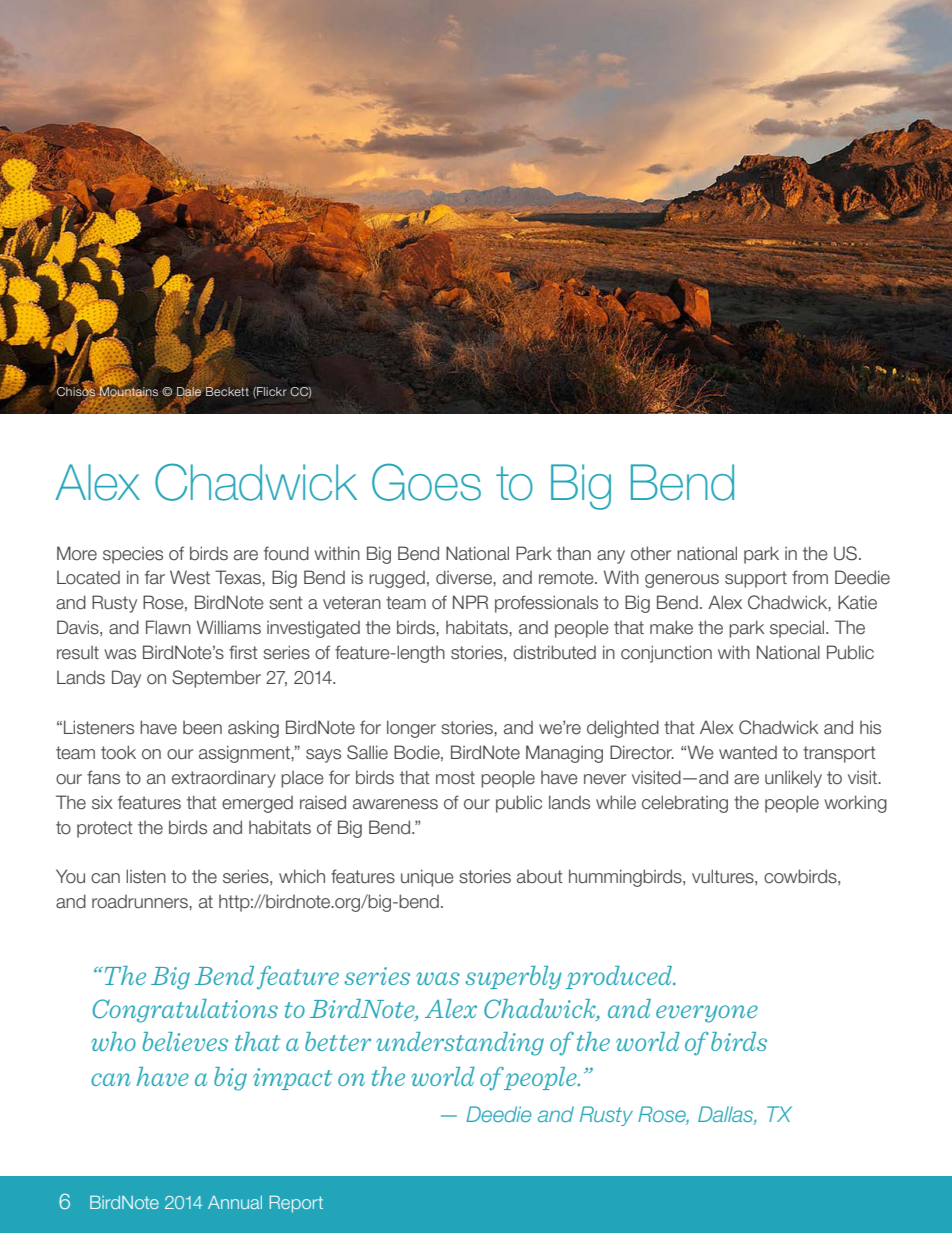 This image has height=1233, width=952. Describe the element at coordinates (793, 779) in the image. I see `unlikely` at that location.
